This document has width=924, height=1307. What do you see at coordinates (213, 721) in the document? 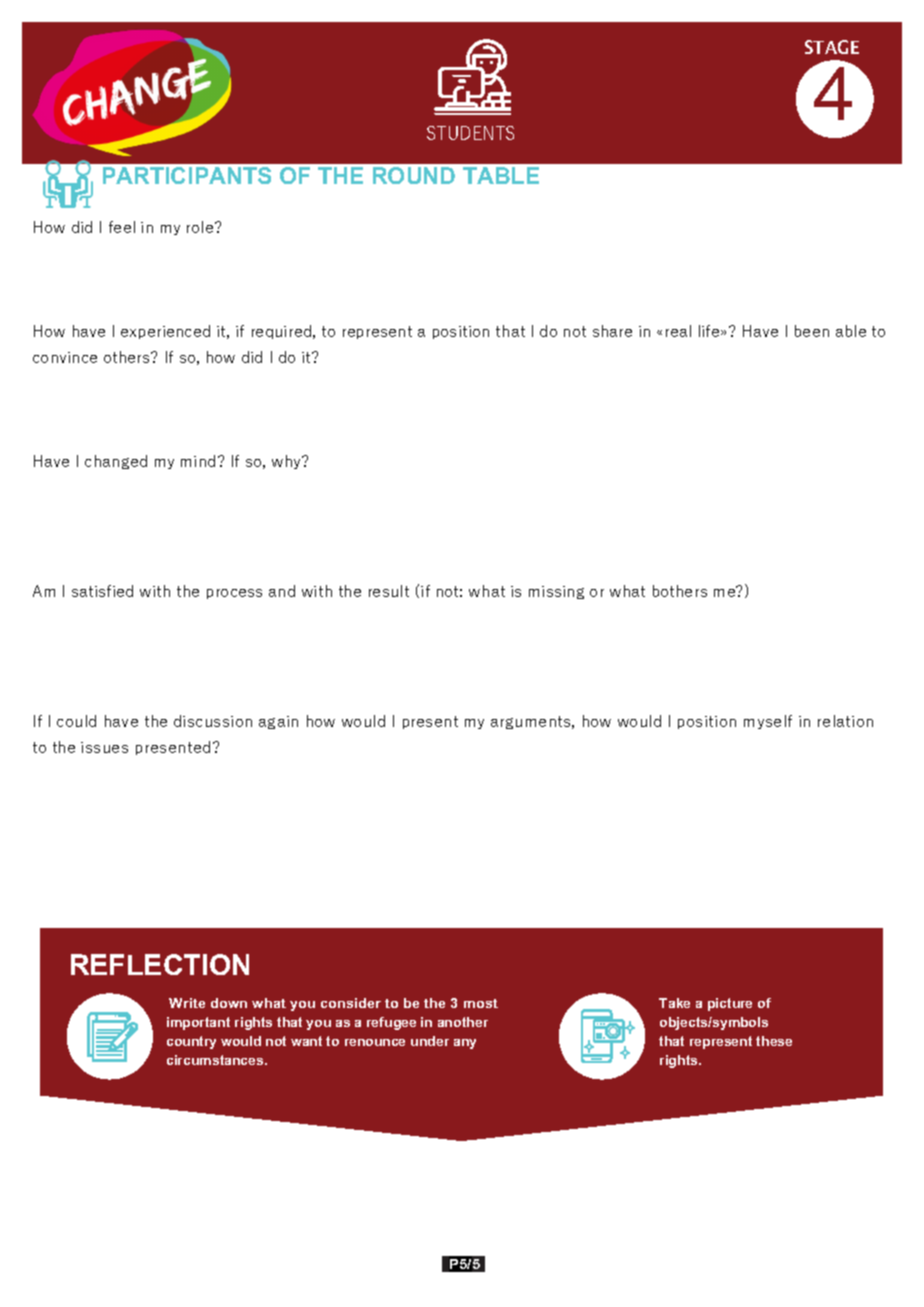
I see `discussion` at bounding box center [213, 721].
